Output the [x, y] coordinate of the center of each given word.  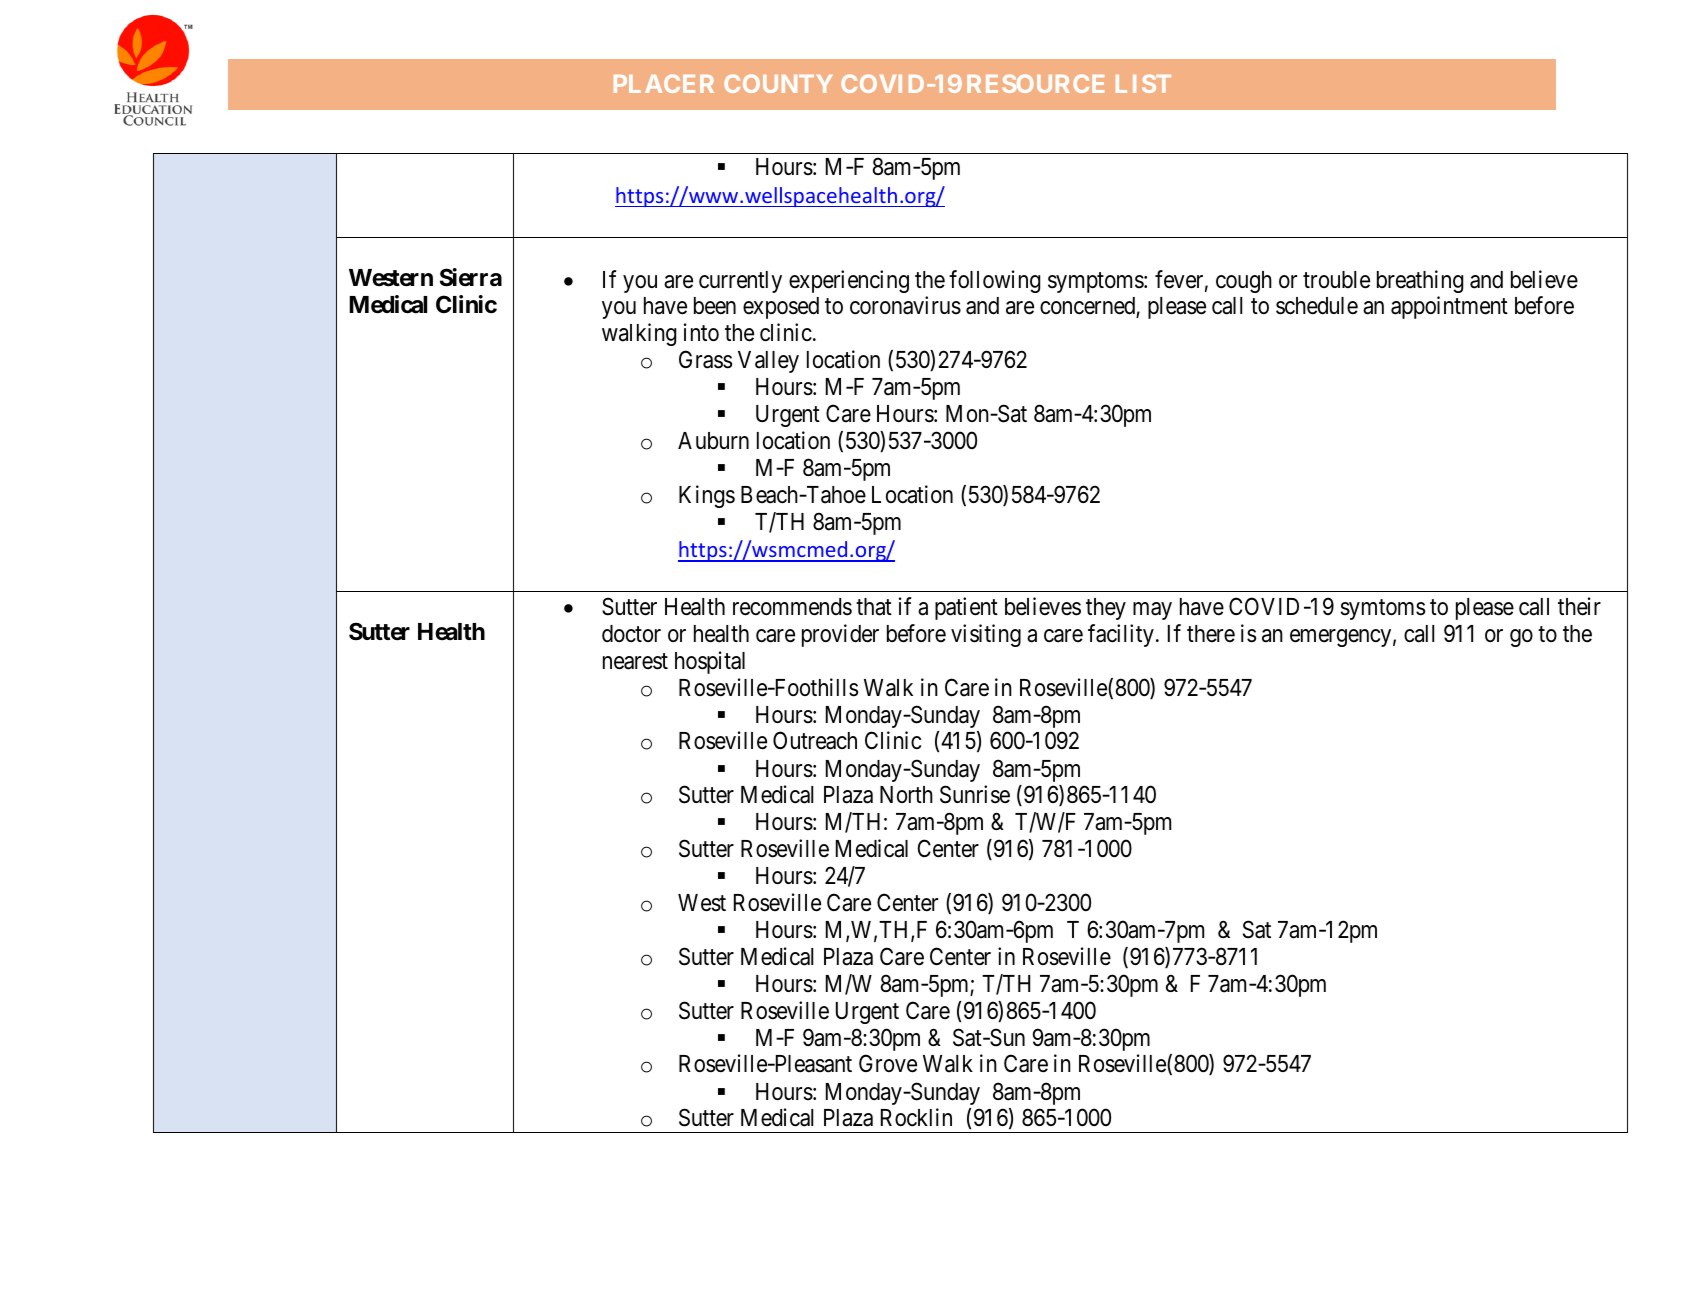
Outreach [815, 740]
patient [966, 608]
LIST [1143, 83]
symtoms [1383, 610]
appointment [1449, 307]
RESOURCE [1035, 83]
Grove [888, 1064]
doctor [631, 634]
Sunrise [975, 794]
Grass [705, 359]
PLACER [664, 83]
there [1211, 633]
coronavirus [905, 305]
